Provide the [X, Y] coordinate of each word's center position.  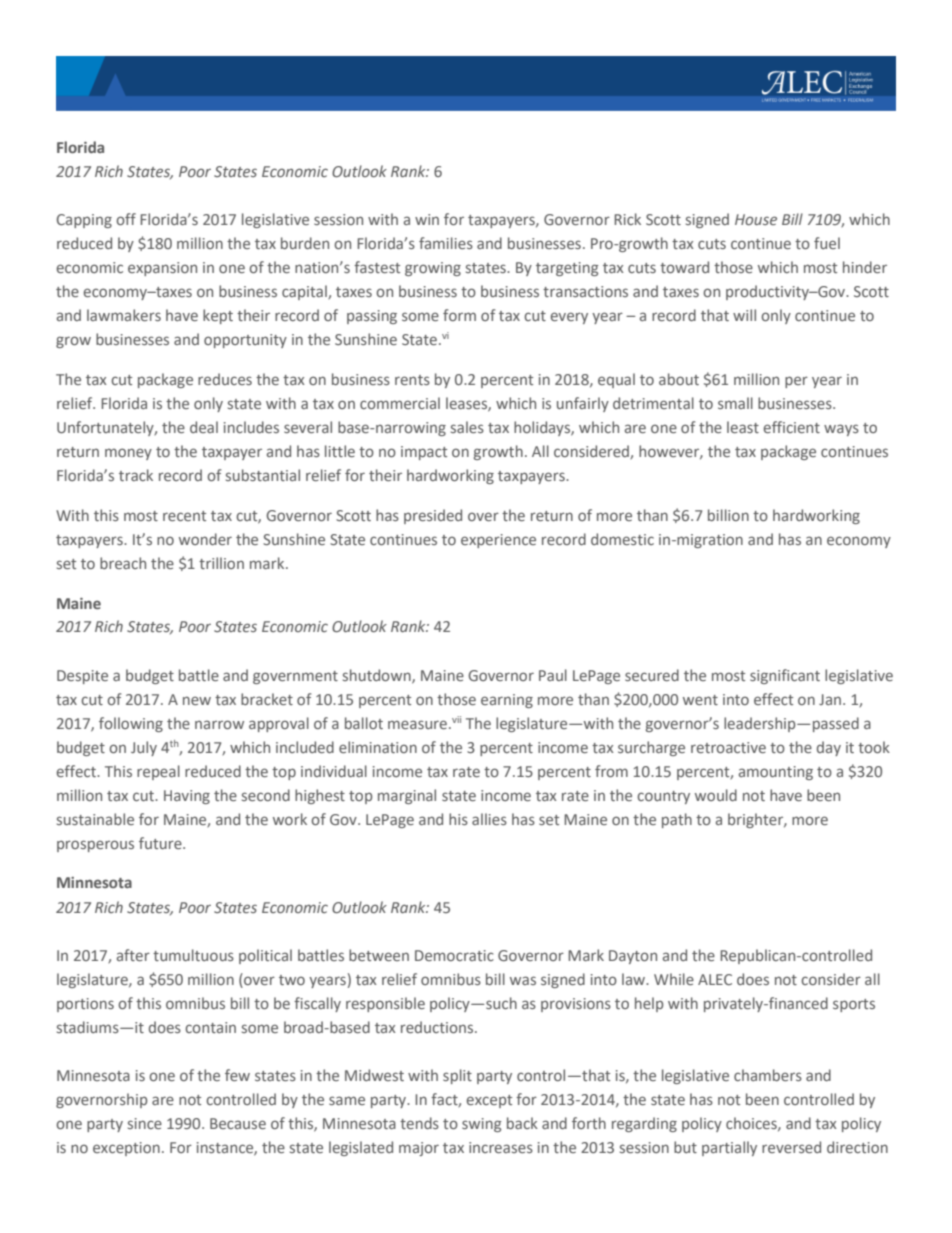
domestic [622, 539]
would [716, 795]
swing [482, 1125]
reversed [791, 1147]
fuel [827, 243]
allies [489, 819]
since [145, 1123]
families [446, 243]
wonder [205, 539]
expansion [162, 269]
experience [498, 541]
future [161, 843]
